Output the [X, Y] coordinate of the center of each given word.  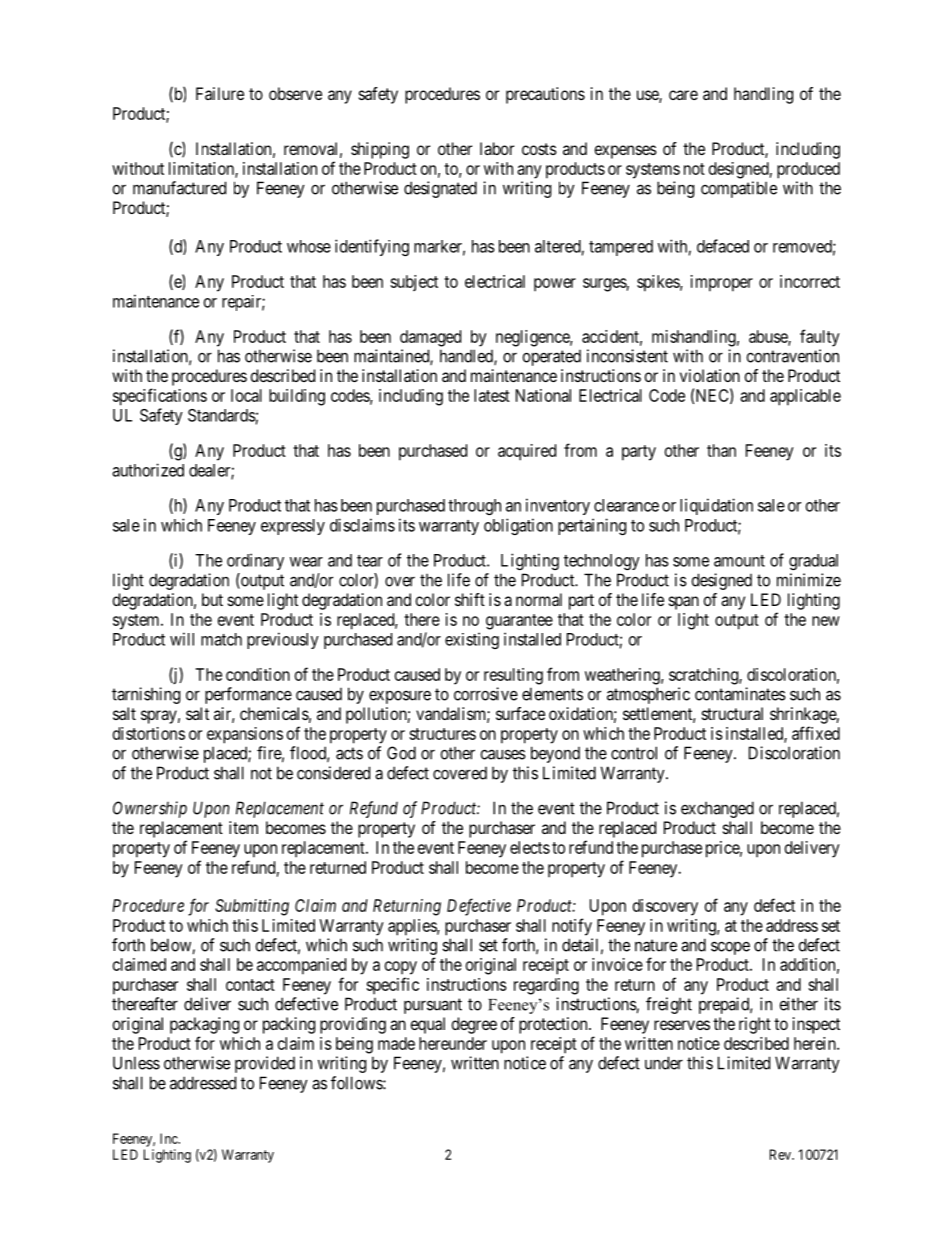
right [755, 1025]
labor [497, 148]
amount [739, 561]
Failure [220, 93]
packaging [204, 1025]
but [212, 599]
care [683, 95]
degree [474, 1025]
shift [470, 599]
